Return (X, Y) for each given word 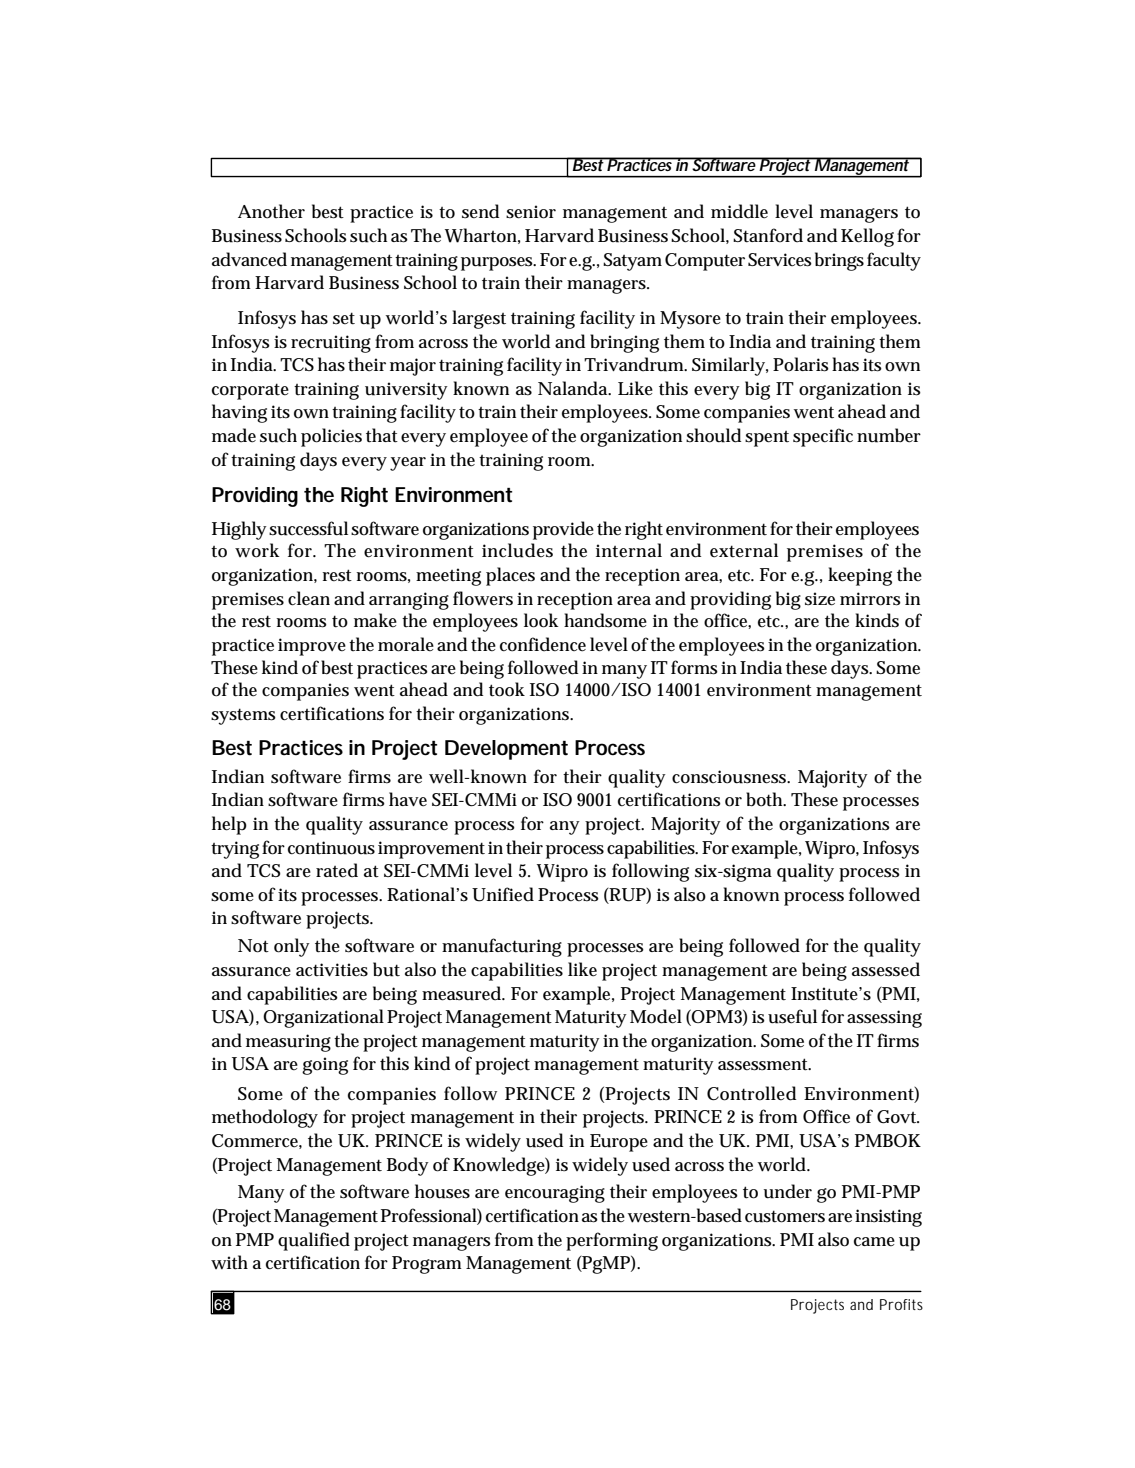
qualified (314, 1241)
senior (531, 212)
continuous (331, 848)
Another (271, 211)
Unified (503, 894)
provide (563, 530)
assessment (764, 1064)
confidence (543, 644)
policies (331, 437)
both (766, 799)
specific (823, 437)
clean (309, 598)
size (820, 599)
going (325, 1066)
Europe (619, 1143)
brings (839, 261)
